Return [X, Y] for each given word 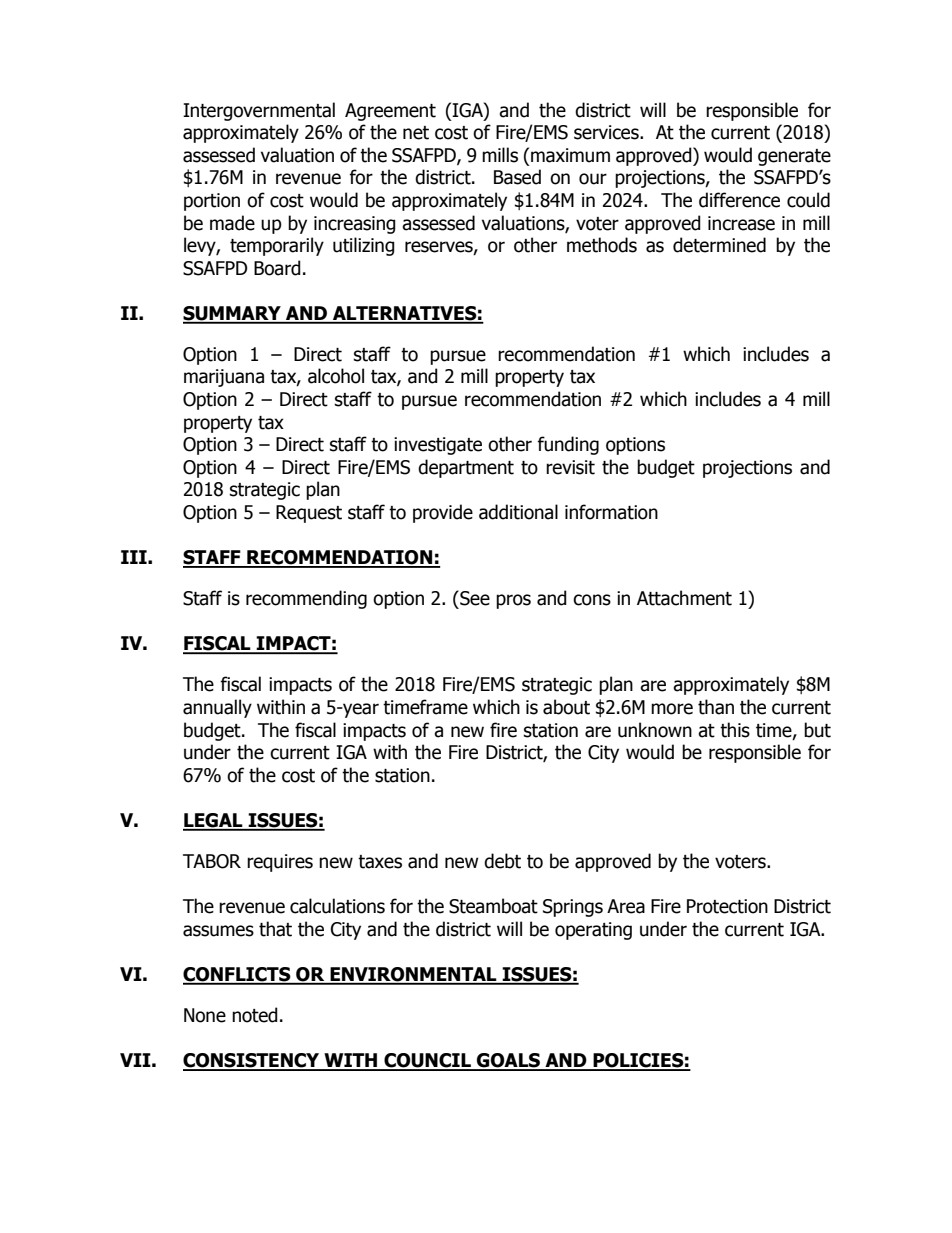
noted [255, 1015]
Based [517, 177]
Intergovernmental [259, 111]
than [716, 707]
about [566, 707]
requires [280, 863]
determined [719, 245]
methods [602, 245]
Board [277, 268]
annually [217, 708]
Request [309, 514]
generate [794, 157]
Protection [727, 906]
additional [518, 512]
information [611, 512]
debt [502, 861]
